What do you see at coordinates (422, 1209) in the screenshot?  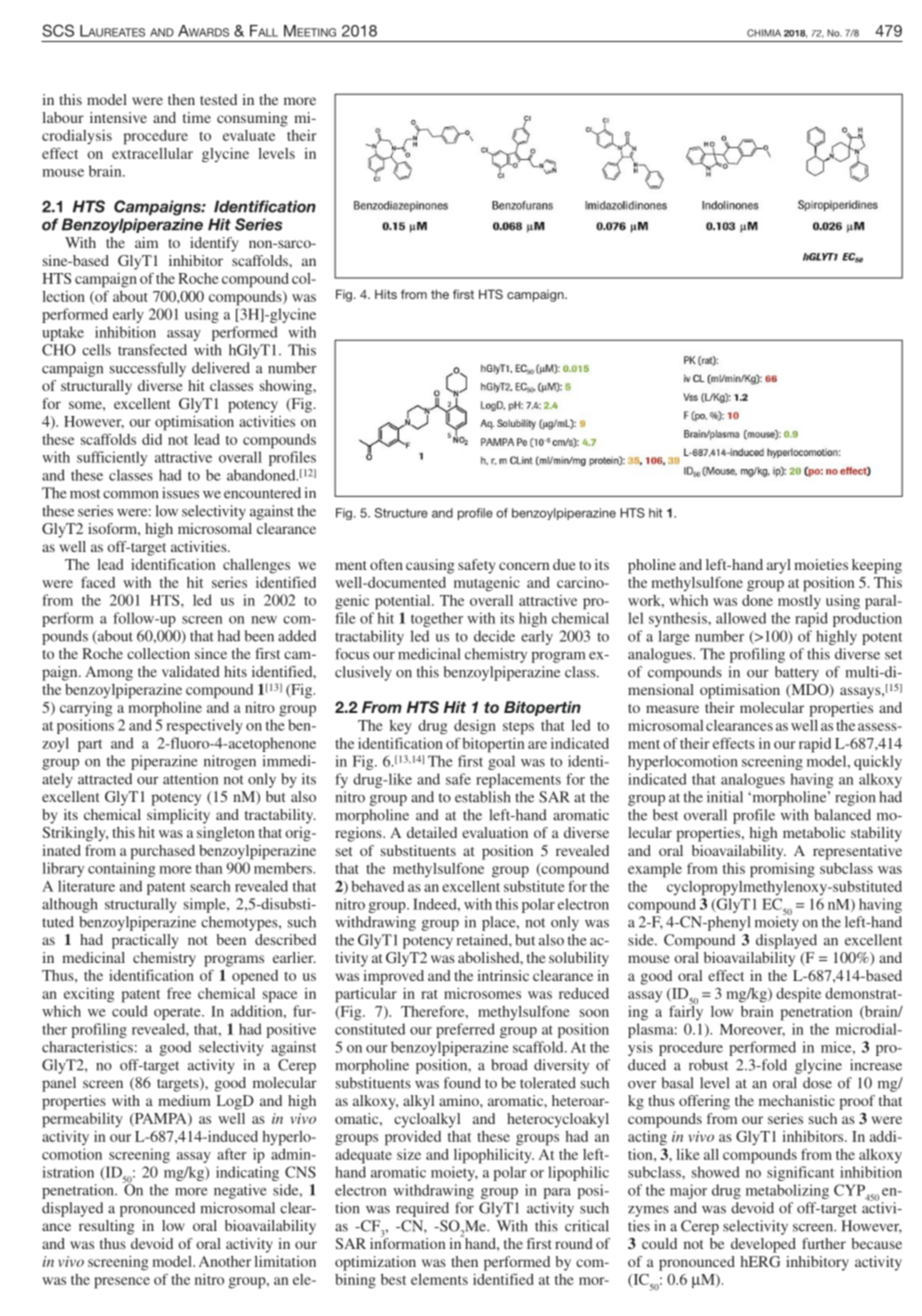 I see `required` at bounding box center [422, 1209].
